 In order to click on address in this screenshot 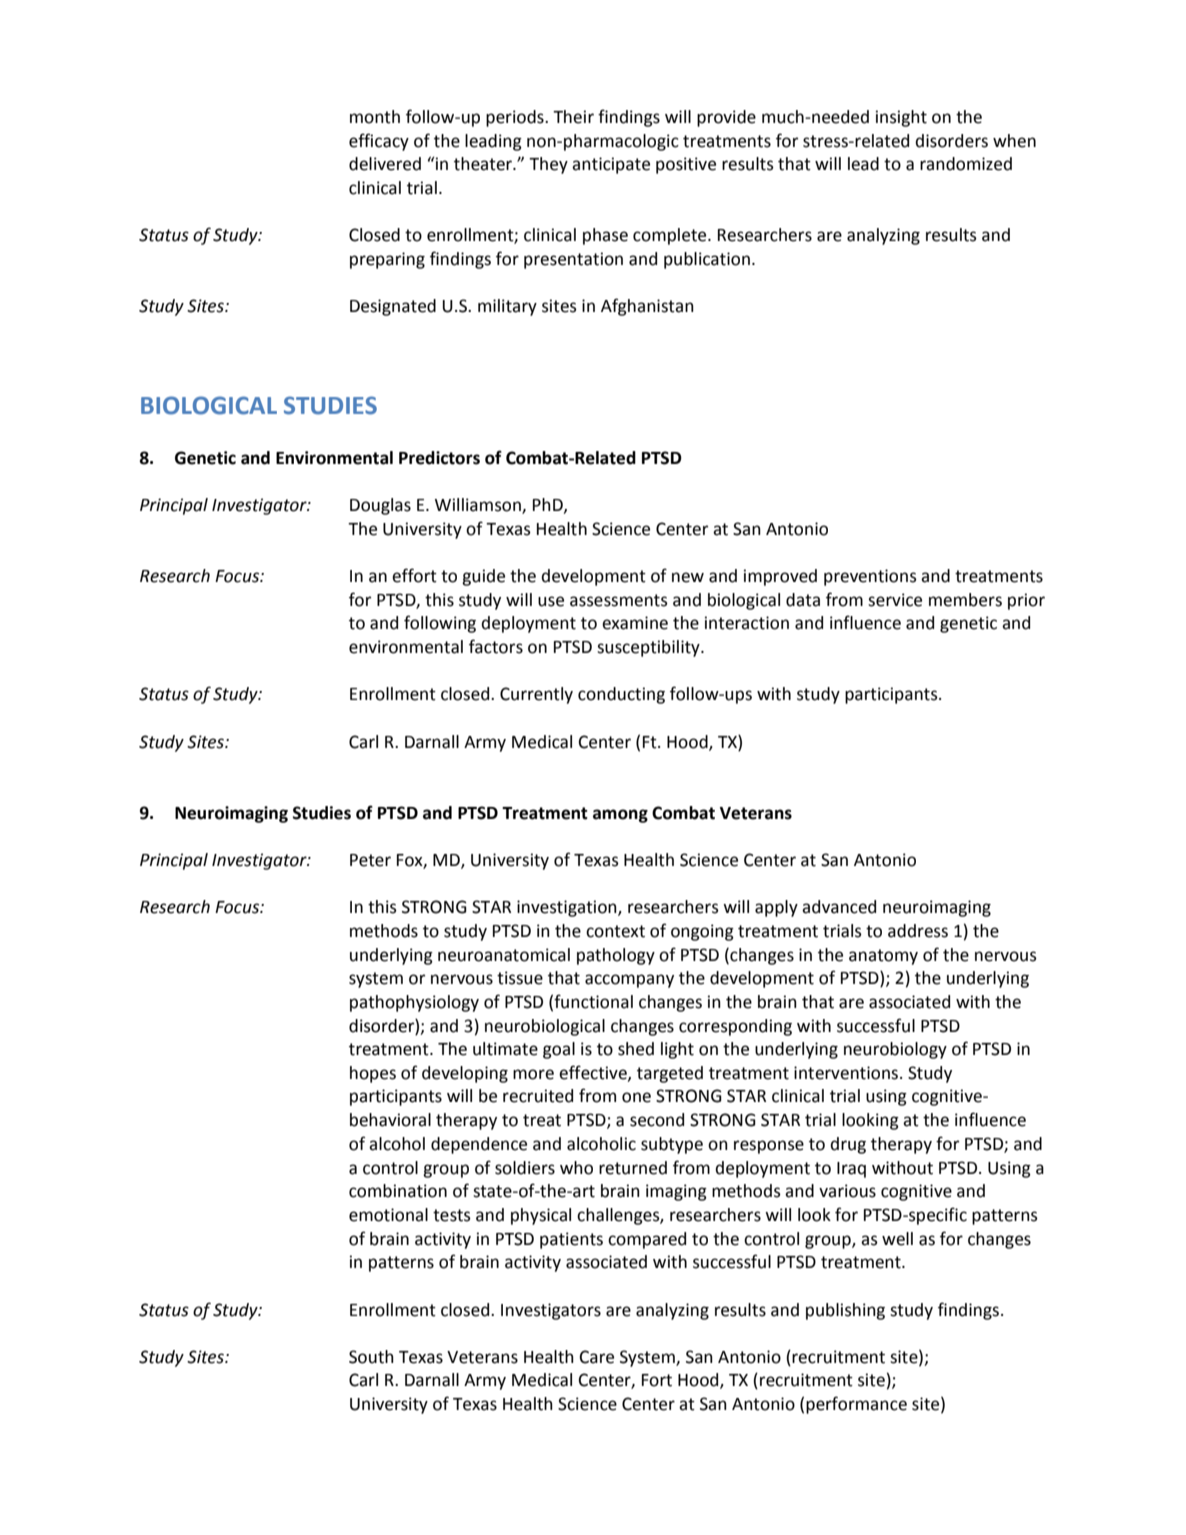, I will do `click(918, 931)`.
